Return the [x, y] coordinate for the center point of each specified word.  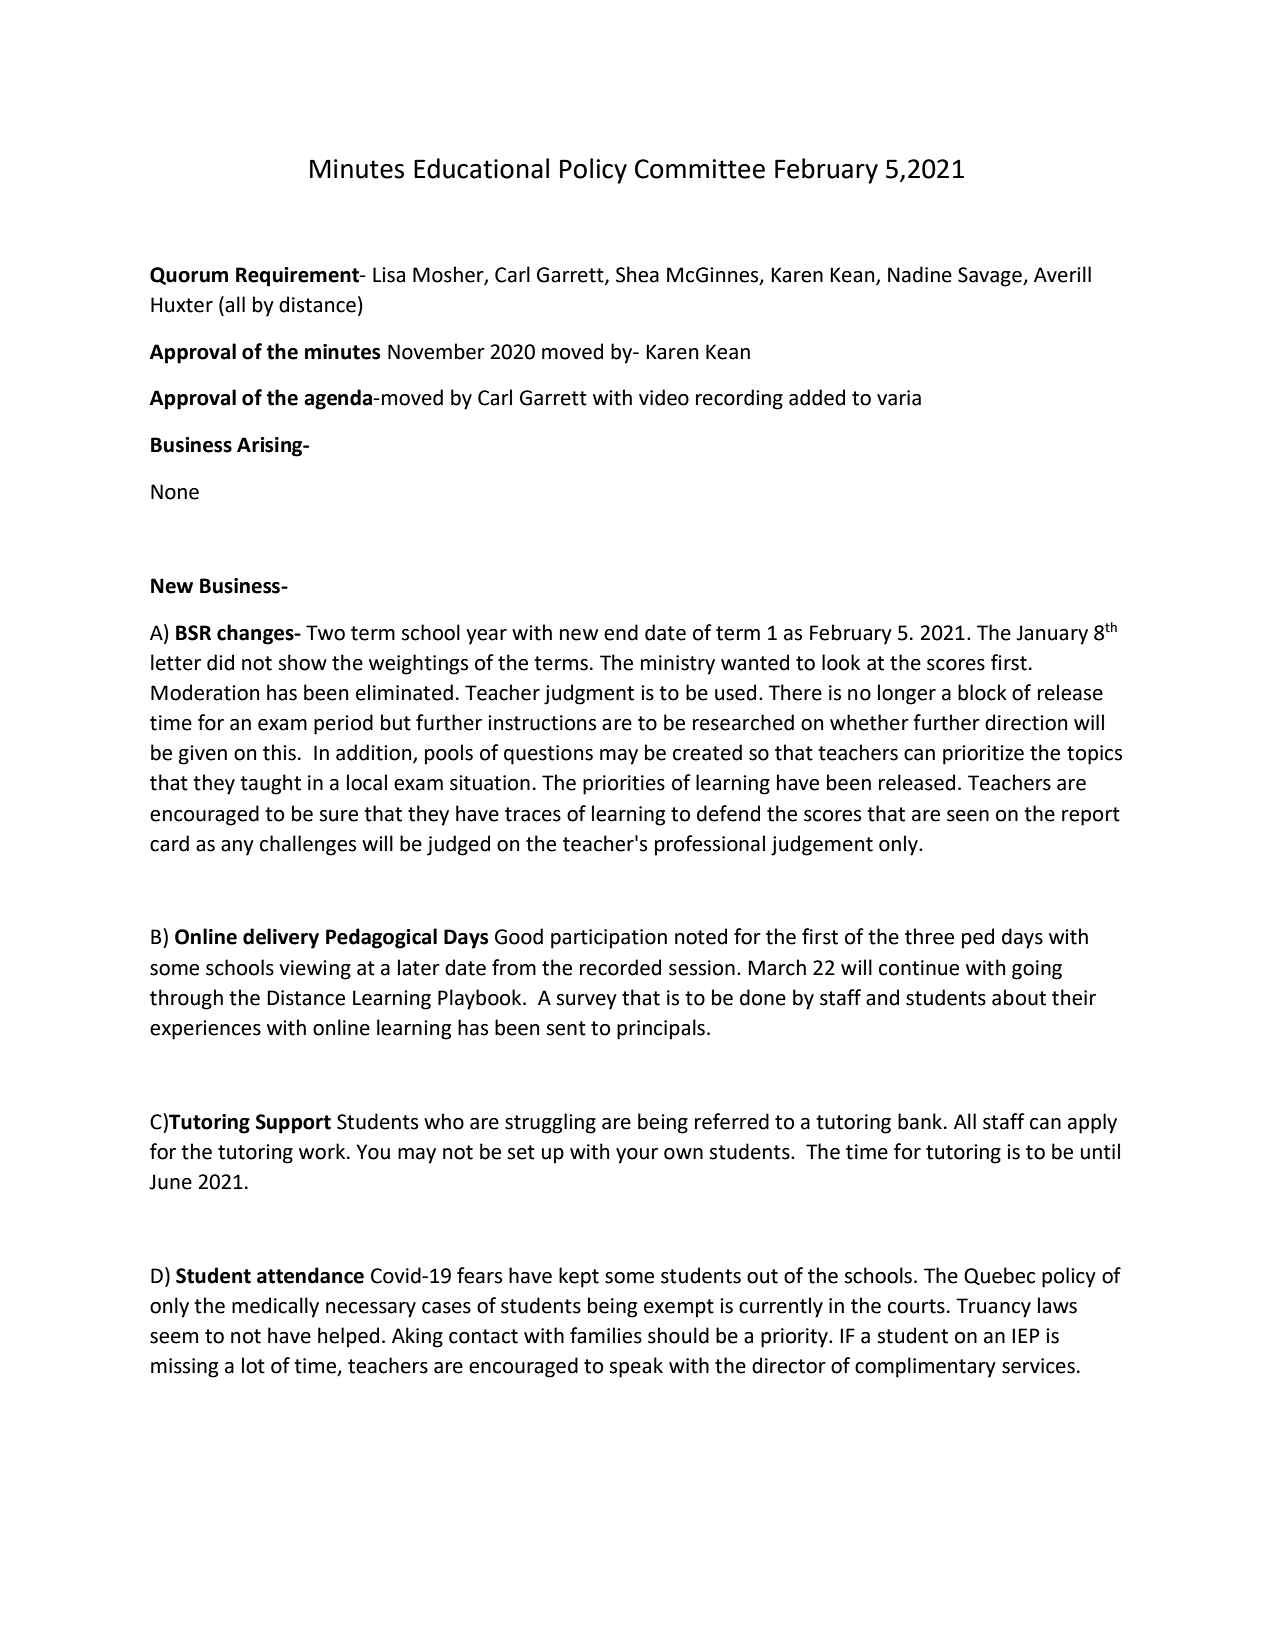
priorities [624, 785]
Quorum [189, 276]
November [436, 351]
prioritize [983, 755]
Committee [700, 169]
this [279, 752]
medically [275, 1307]
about [1019, 997]
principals [661, 1029]
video [664, 397]
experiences [205, 1030]
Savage [991, 277]
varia [899, 398]
